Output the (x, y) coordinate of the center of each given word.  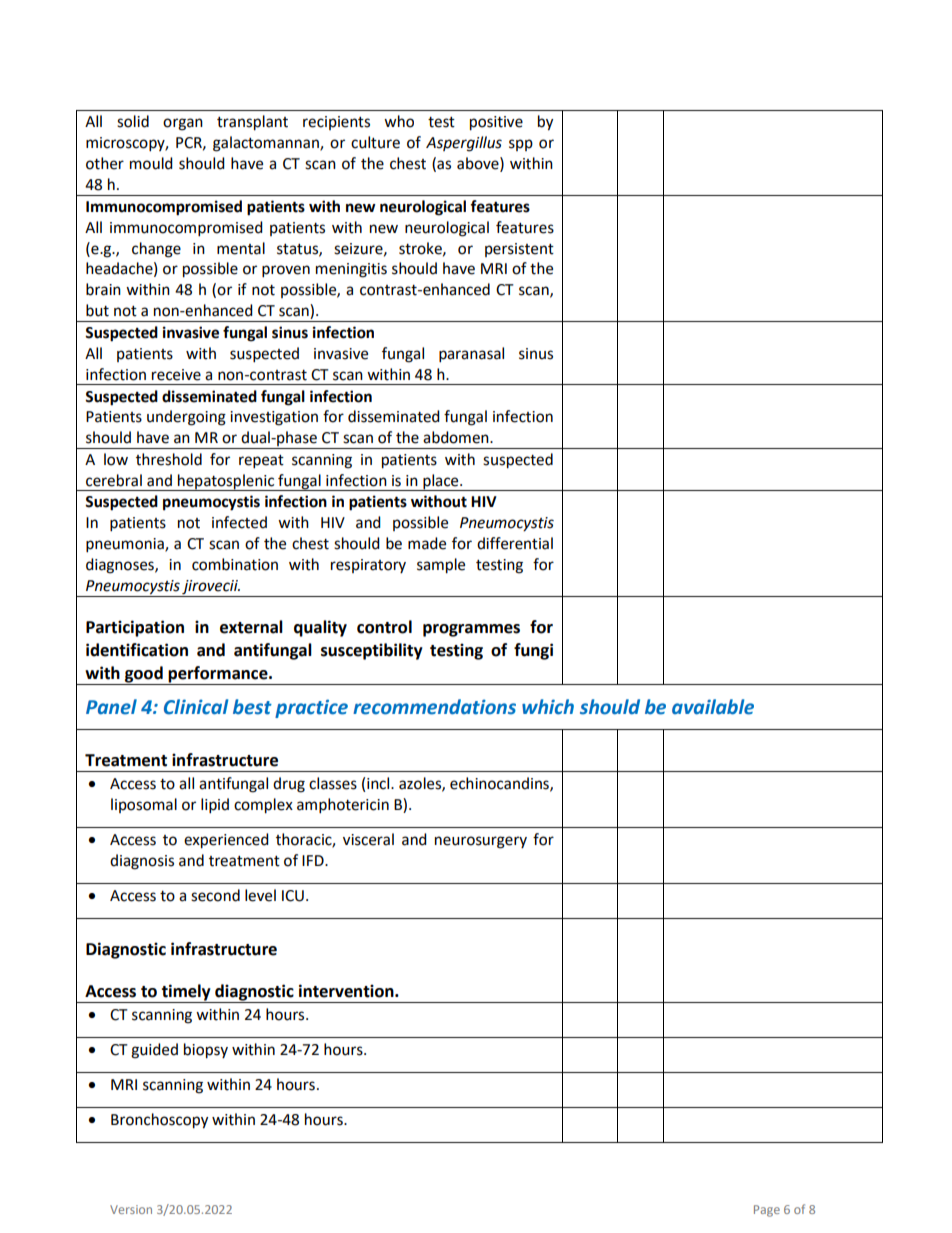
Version (131, 1209)
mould (151, 163)
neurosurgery (481, 842)
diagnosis (142, 862)
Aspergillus (464, 144)
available (713, 707)
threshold (169, 459)
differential (515, 543)
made (427, 543)
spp (521, 145)
